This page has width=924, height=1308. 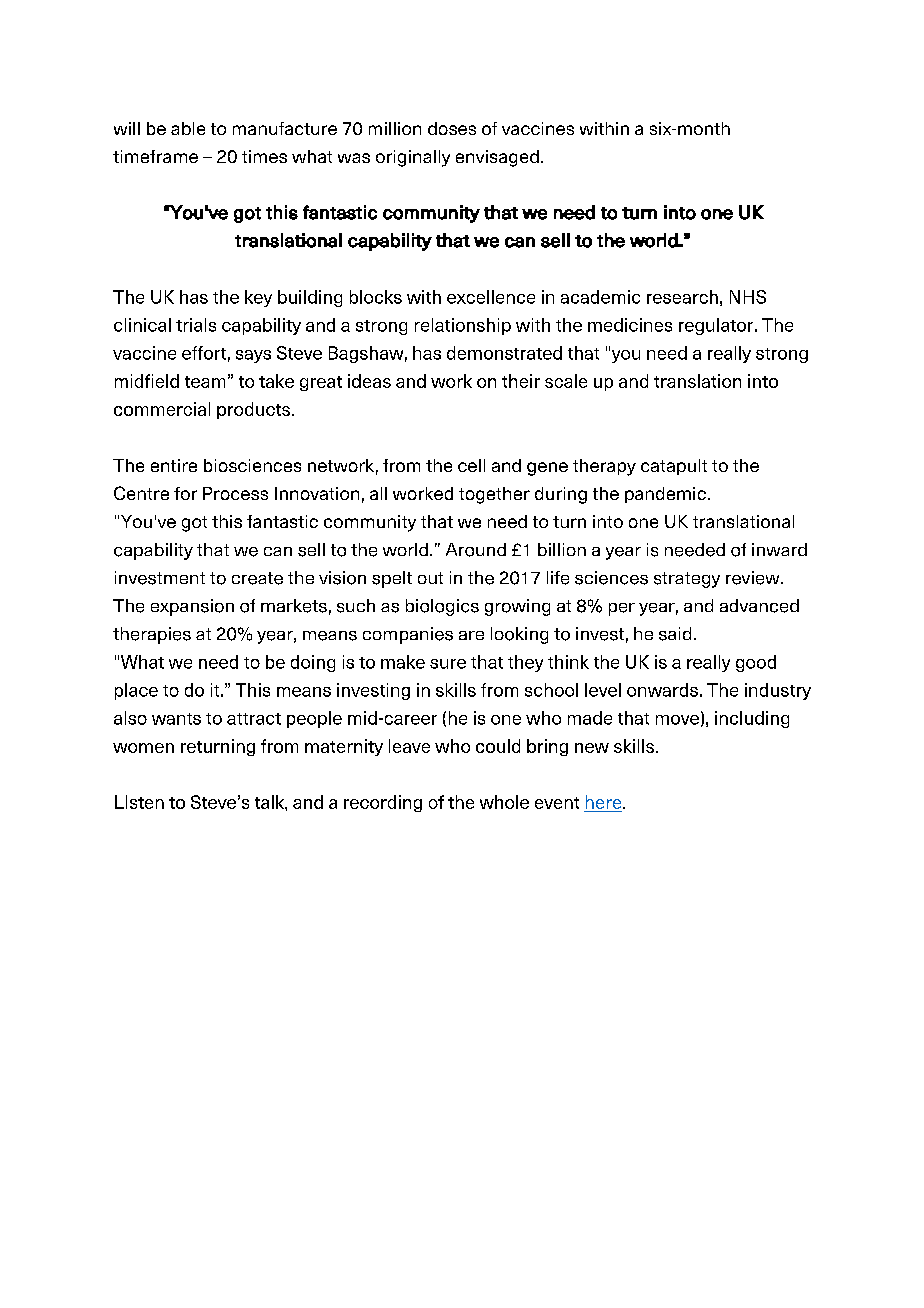 What do you see at coordinates (188, 128) in the page?
I see `able` at bounding box center [188, 128].
